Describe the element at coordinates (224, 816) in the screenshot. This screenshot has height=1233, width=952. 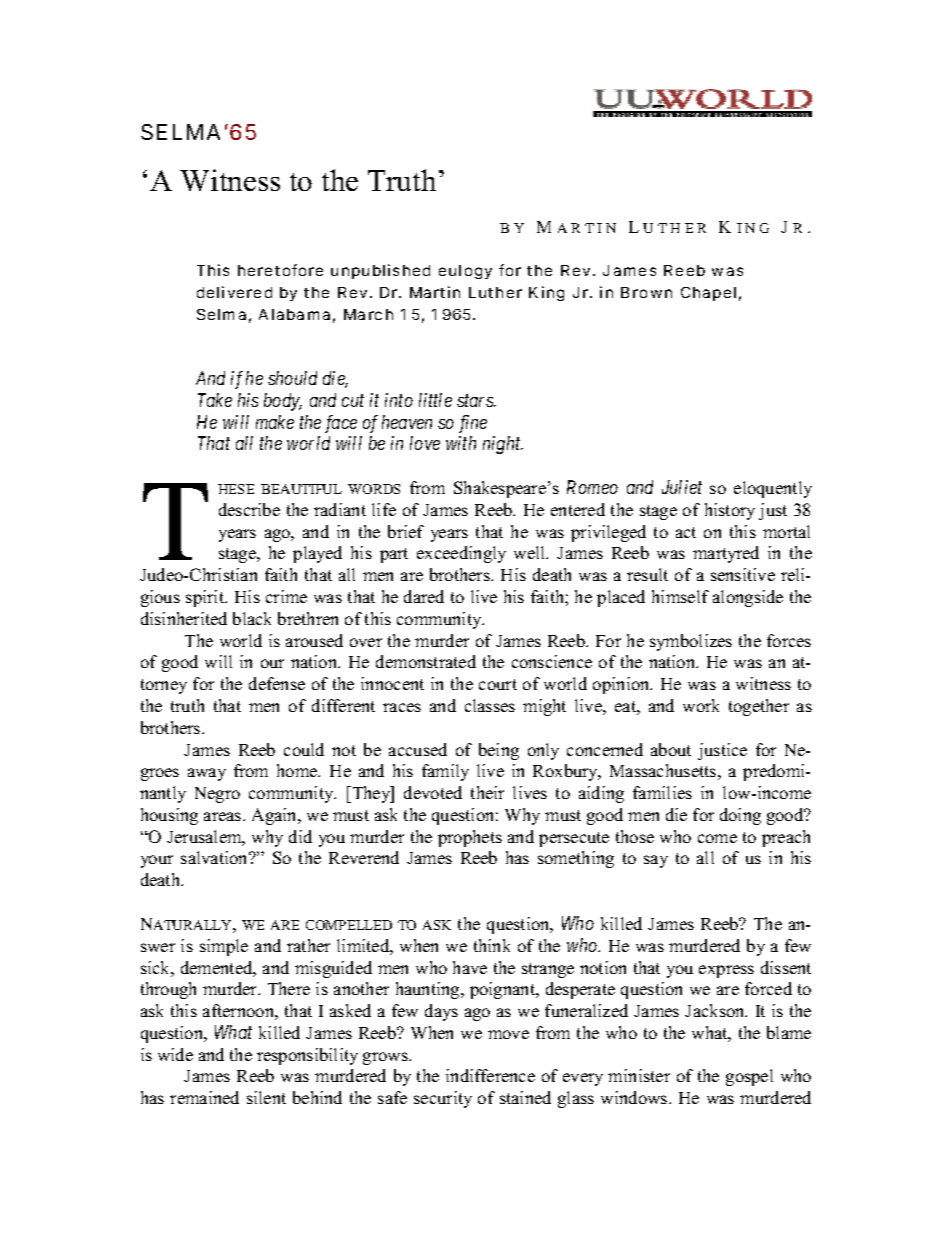
I see `areas` at that location.
